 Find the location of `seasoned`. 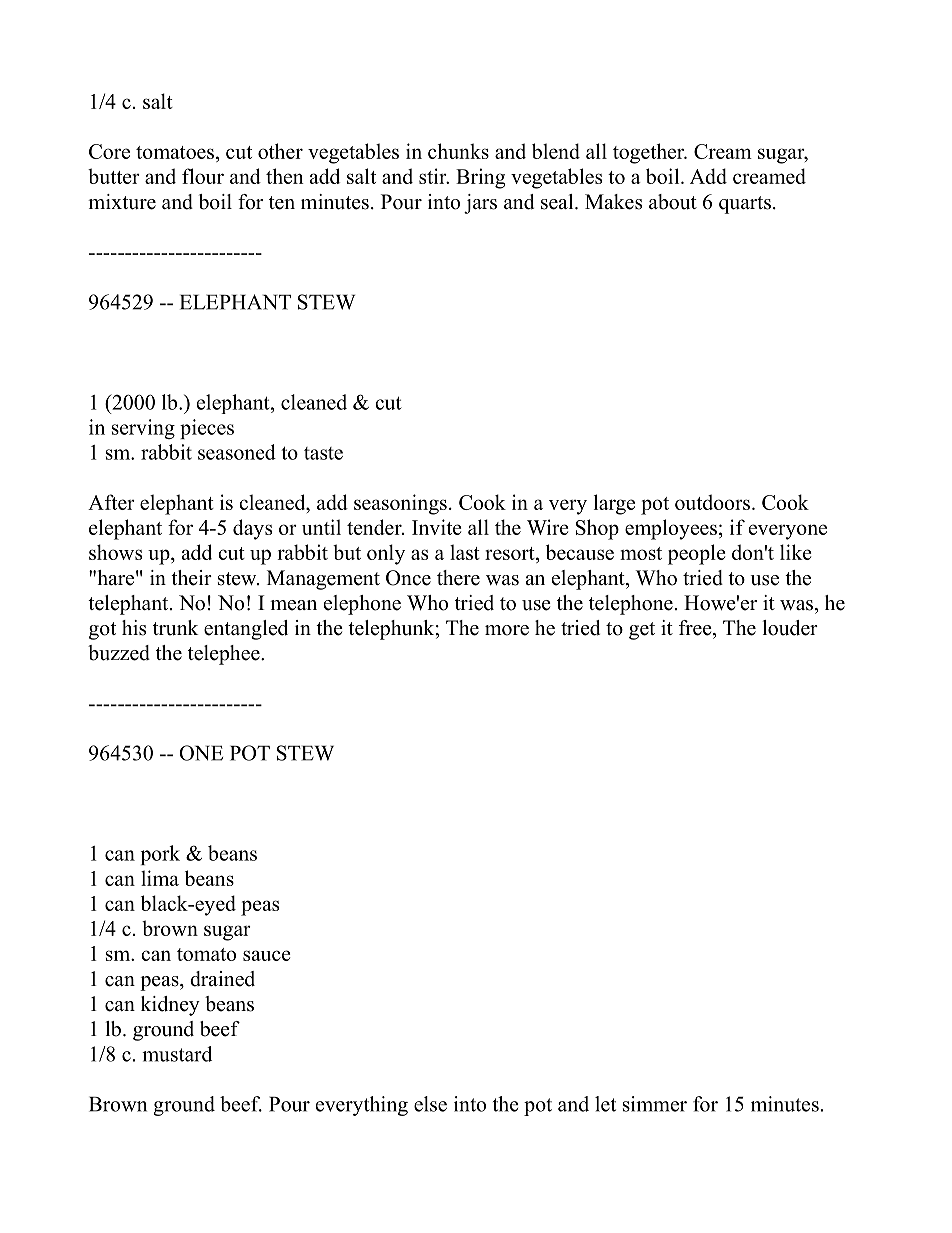

seasoned is located at coordinates (237, 452).
